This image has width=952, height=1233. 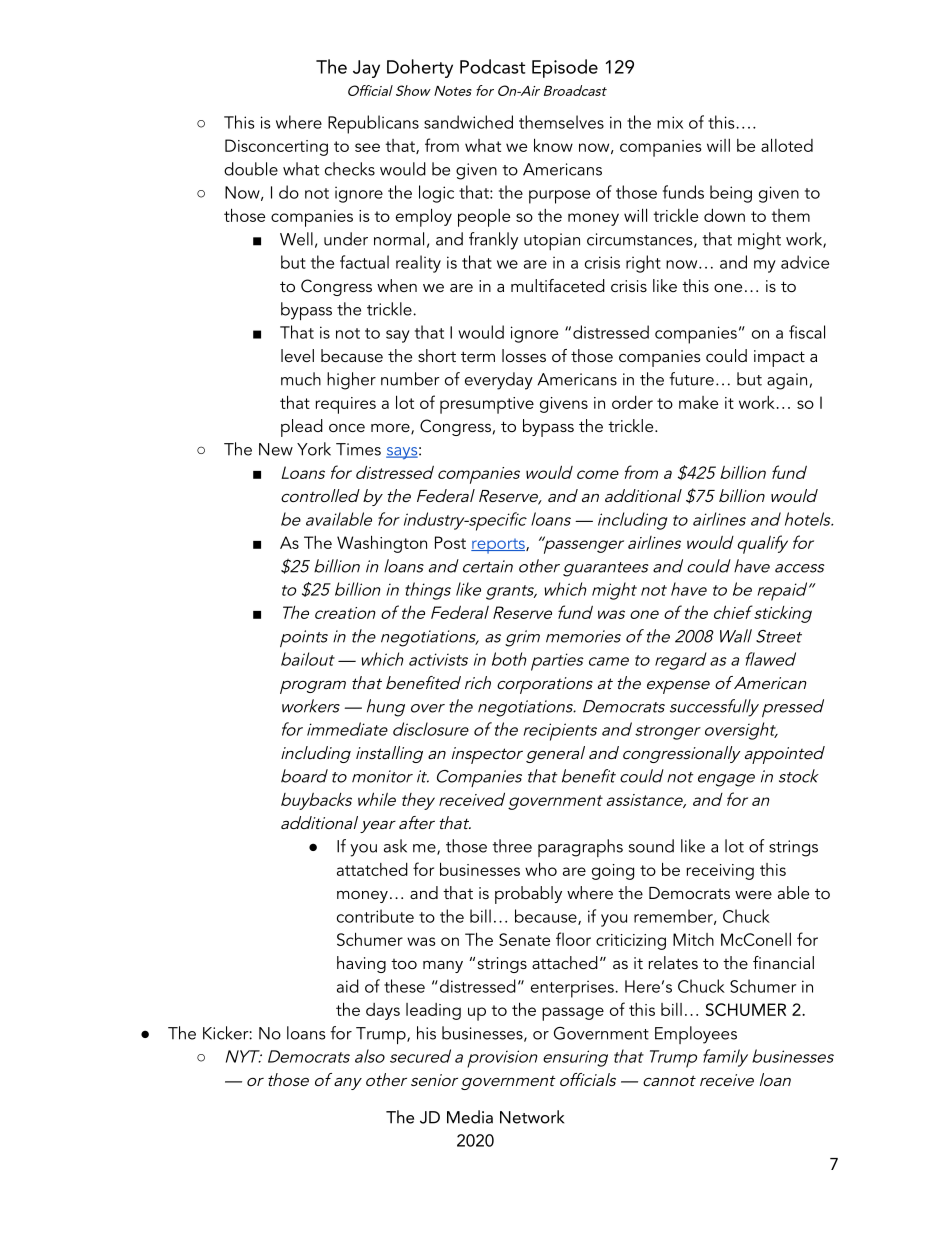 What do you see at coordinates (499, 546) in the image?
I see `reports` at bounding box center [499, 546].
